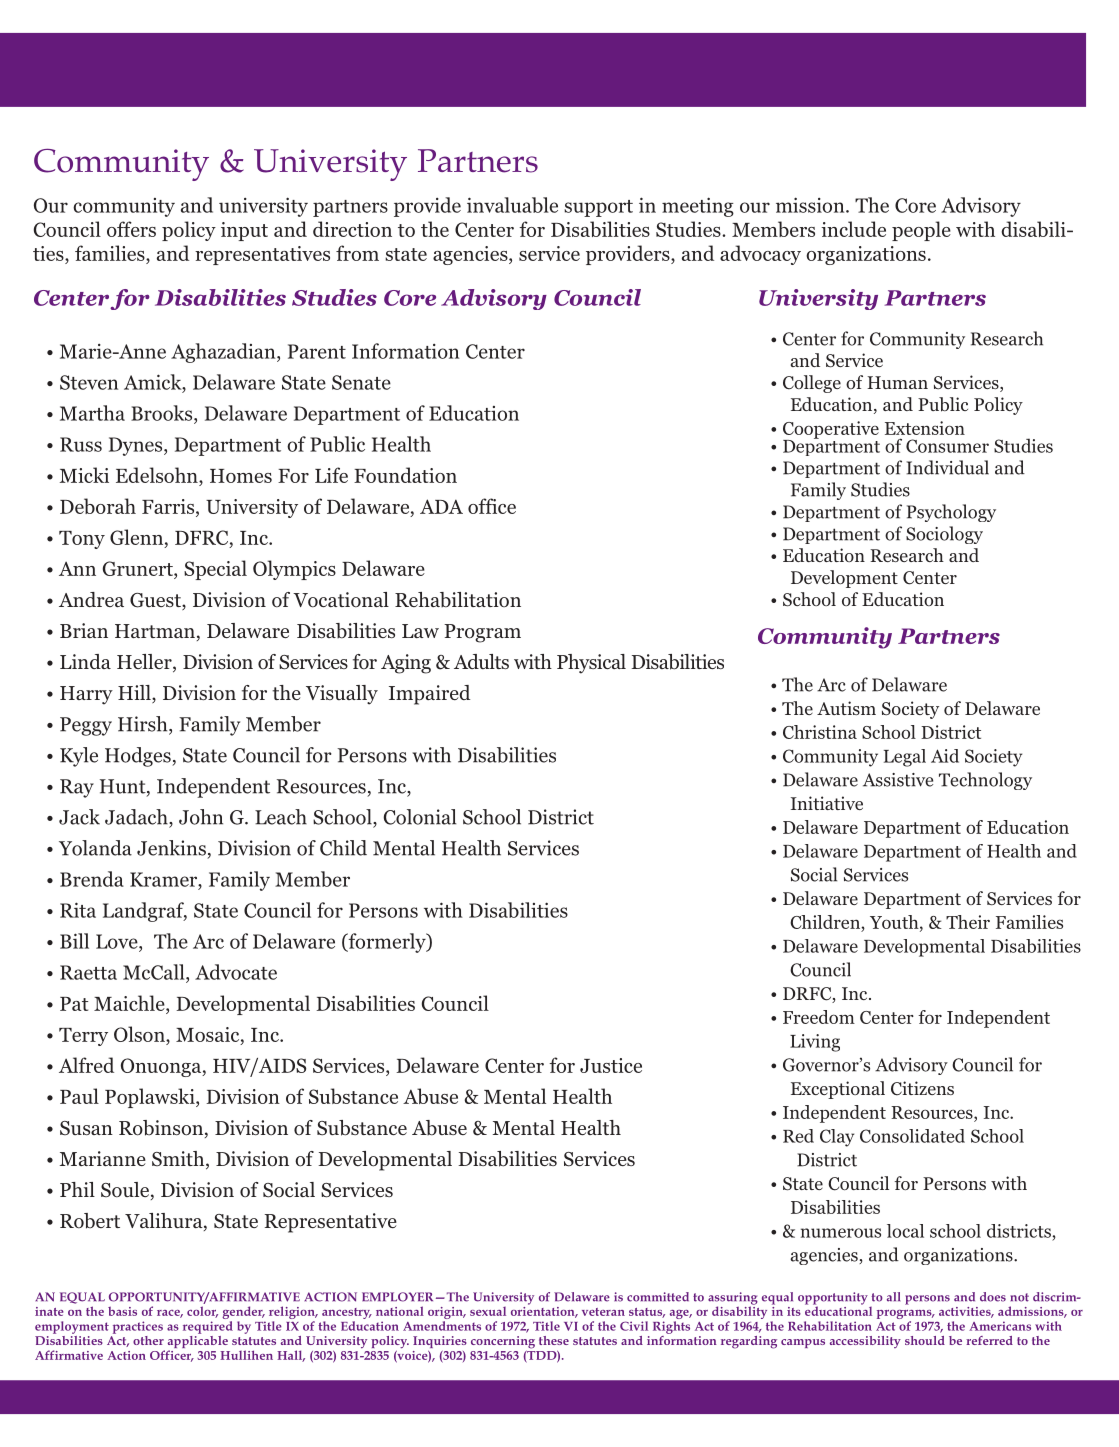 This screenshot has height=1447, width=1119. What do you see at coordinates (925, 1340) in the screenshot?
I see `should` at bounding box center [925, 1340].
